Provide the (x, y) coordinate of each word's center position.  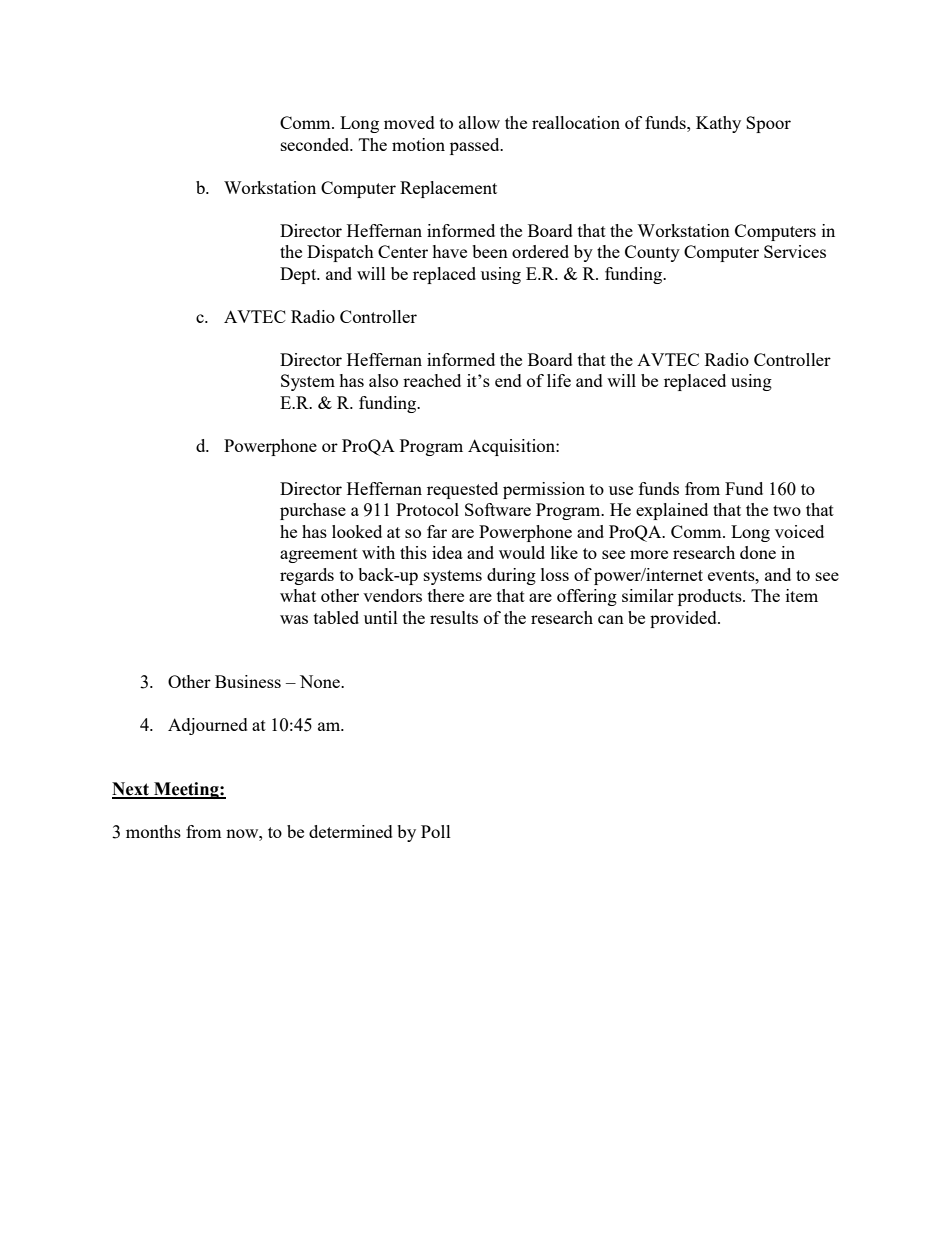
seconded (316, 144)
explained (672, 511)
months (153, 831)
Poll (436, 831)
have (449, 251)
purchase (313, 511)
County (652, 253)
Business (248, 681)
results (454, 617)
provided (684, 619)
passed (476, 146)
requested (462, 490)
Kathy (718, 124)
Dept (299, 275)
